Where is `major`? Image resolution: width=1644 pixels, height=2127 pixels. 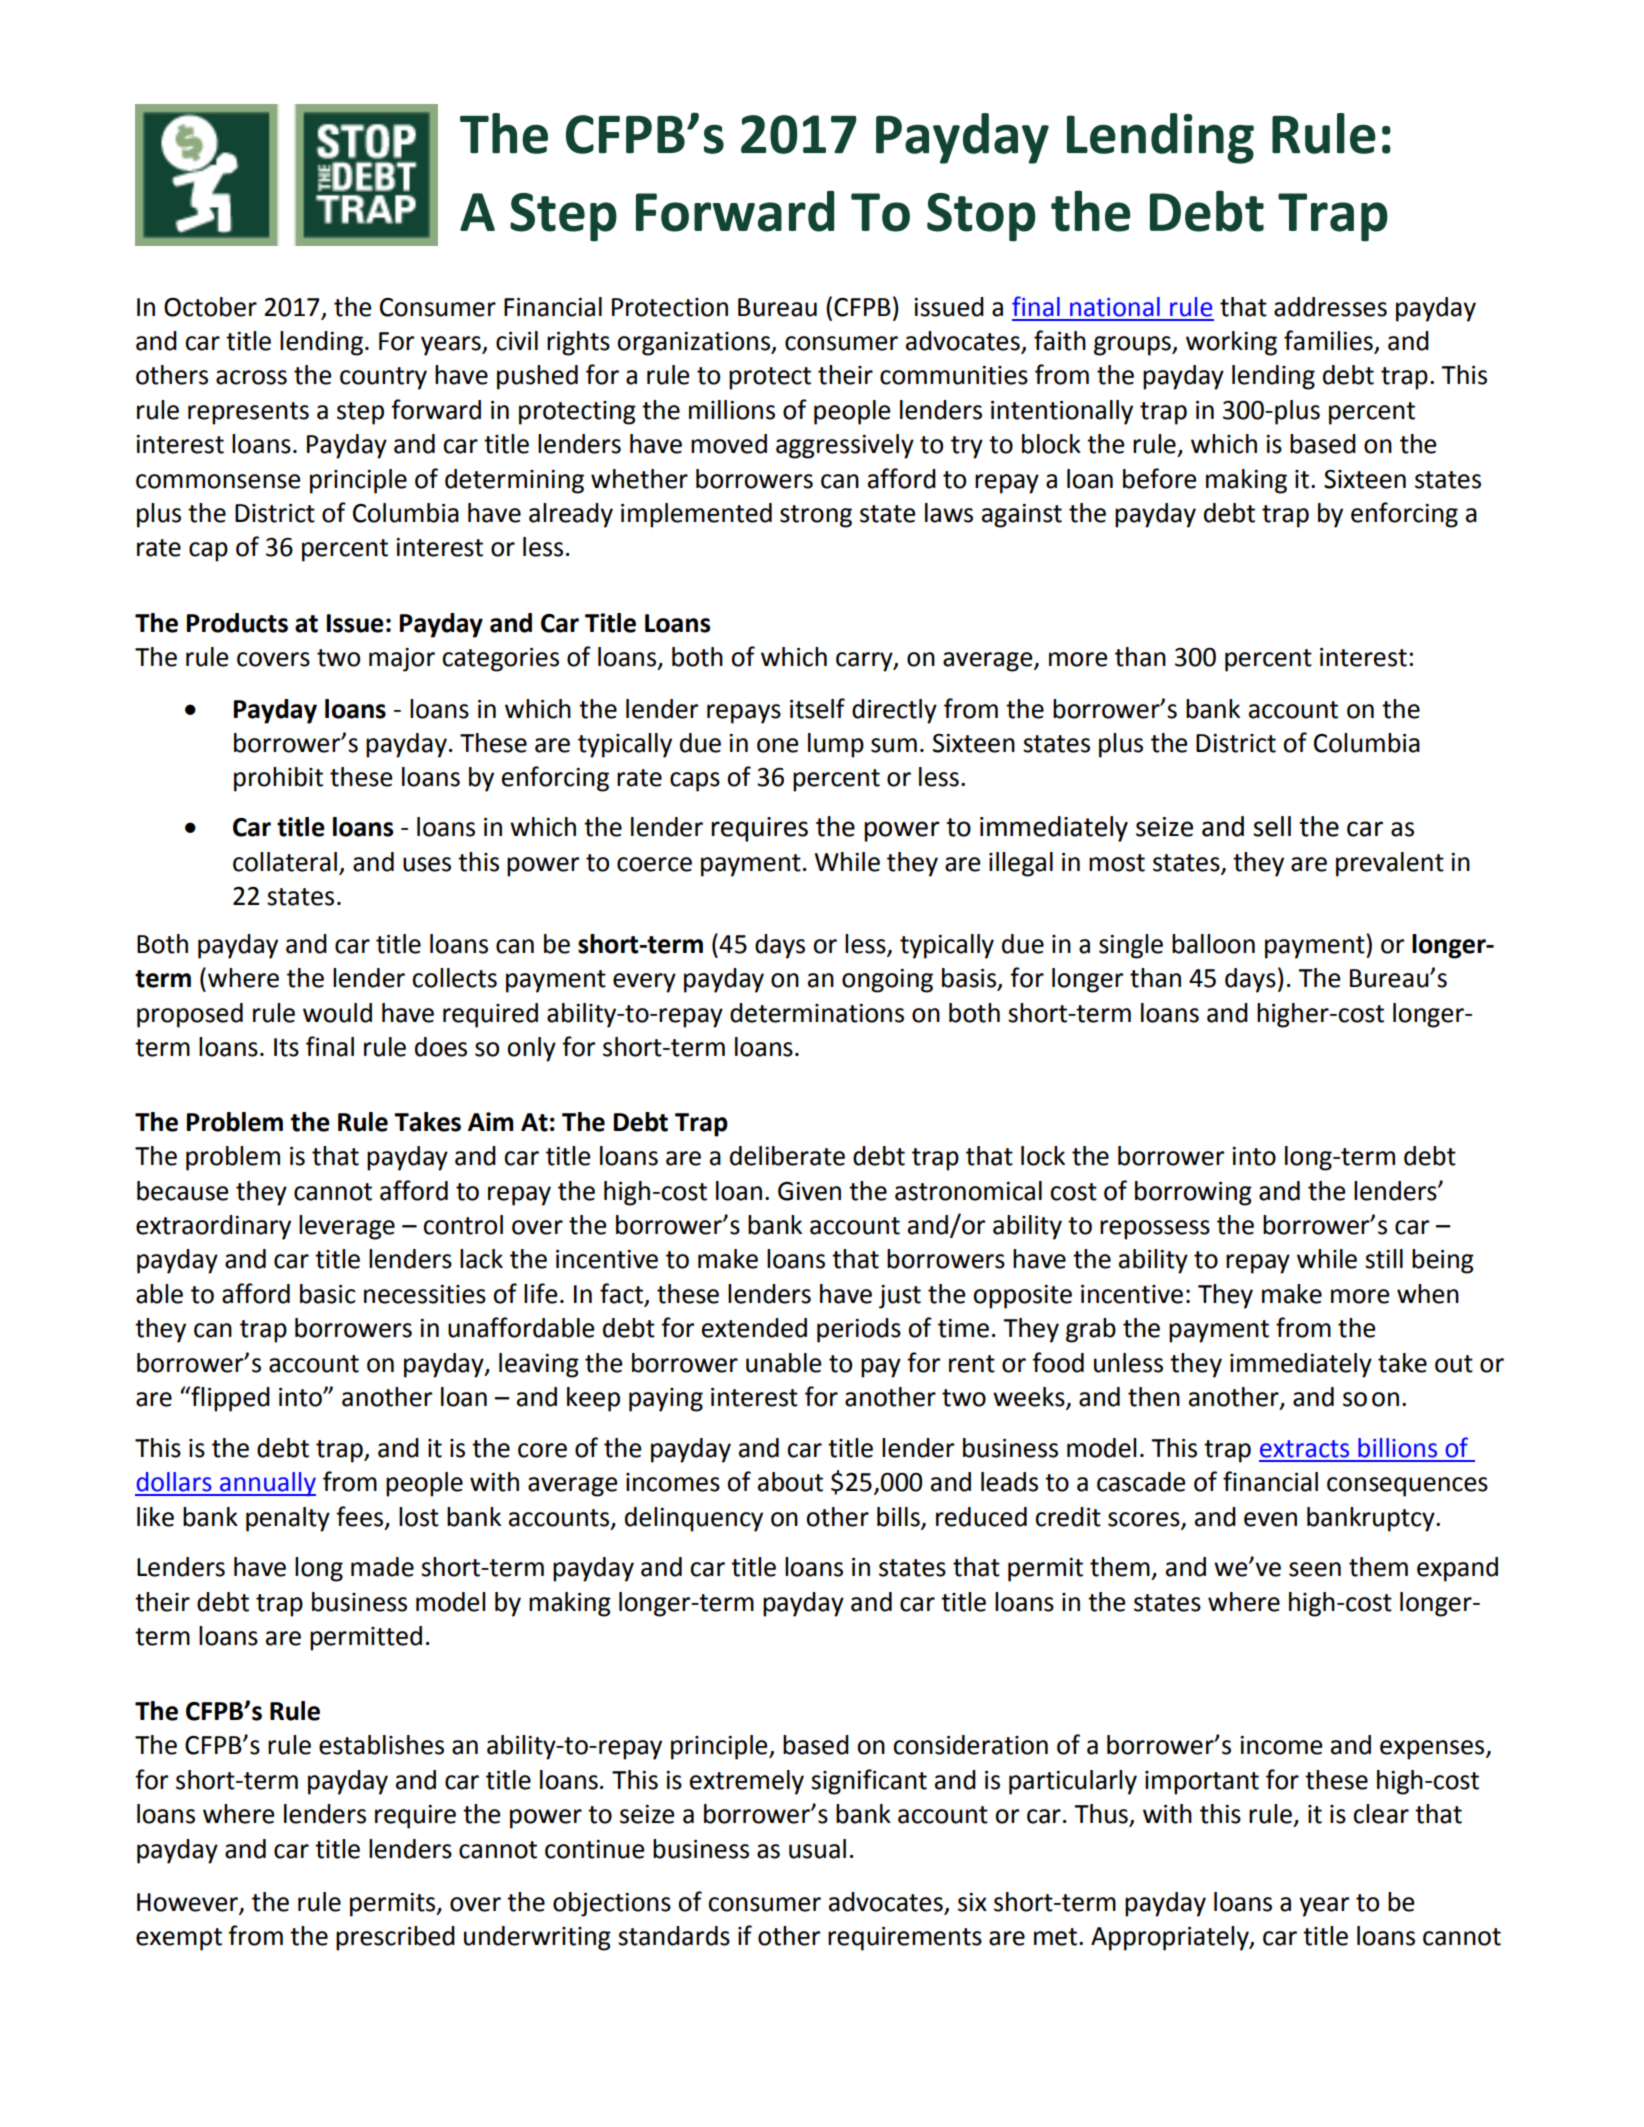 major is located at coordinates (402, 660).
